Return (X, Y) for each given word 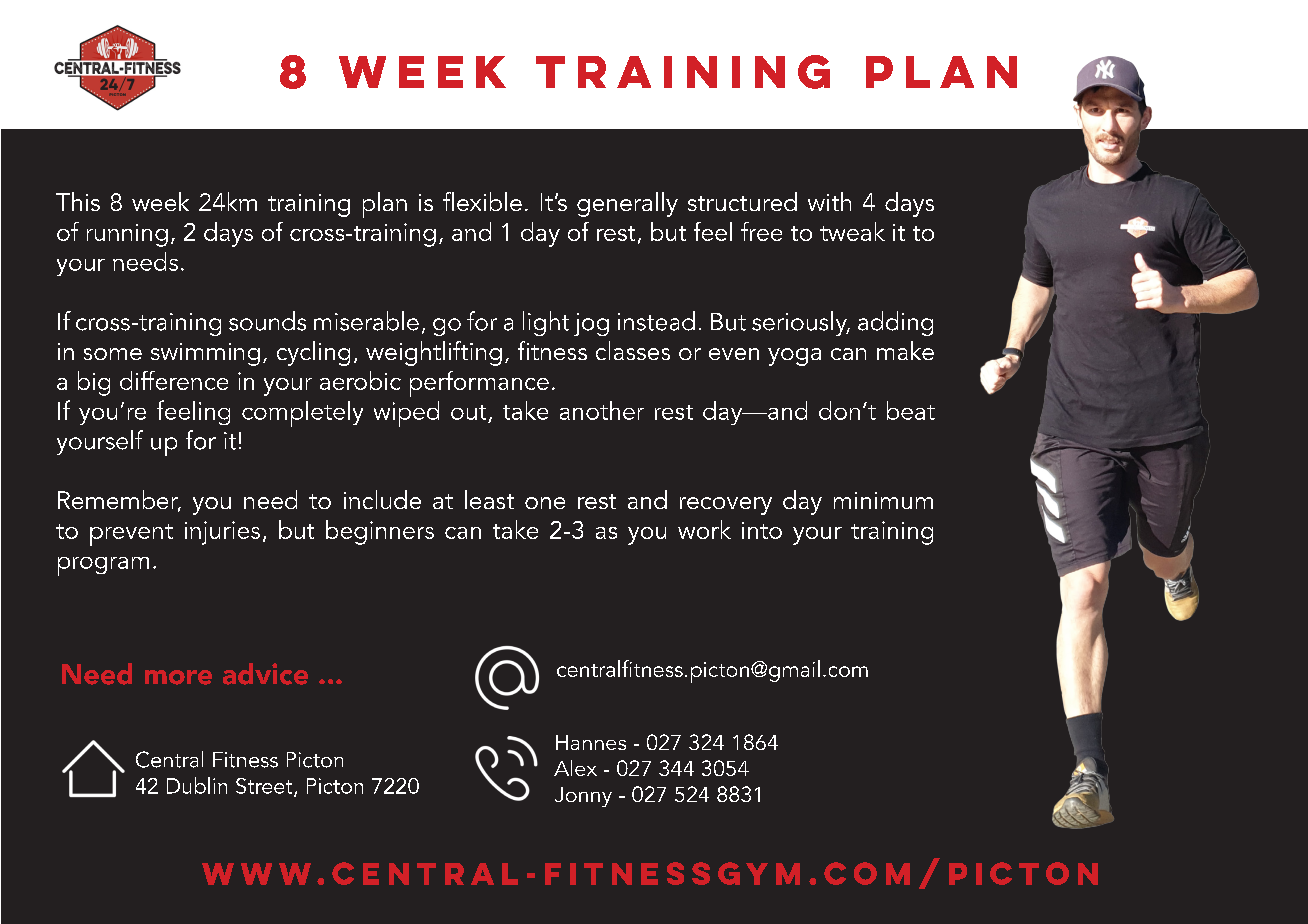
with (829, 201)
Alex (575, 768)
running (127, 235)
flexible (482, 201)
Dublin (197, 785)
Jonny (583, 797)
